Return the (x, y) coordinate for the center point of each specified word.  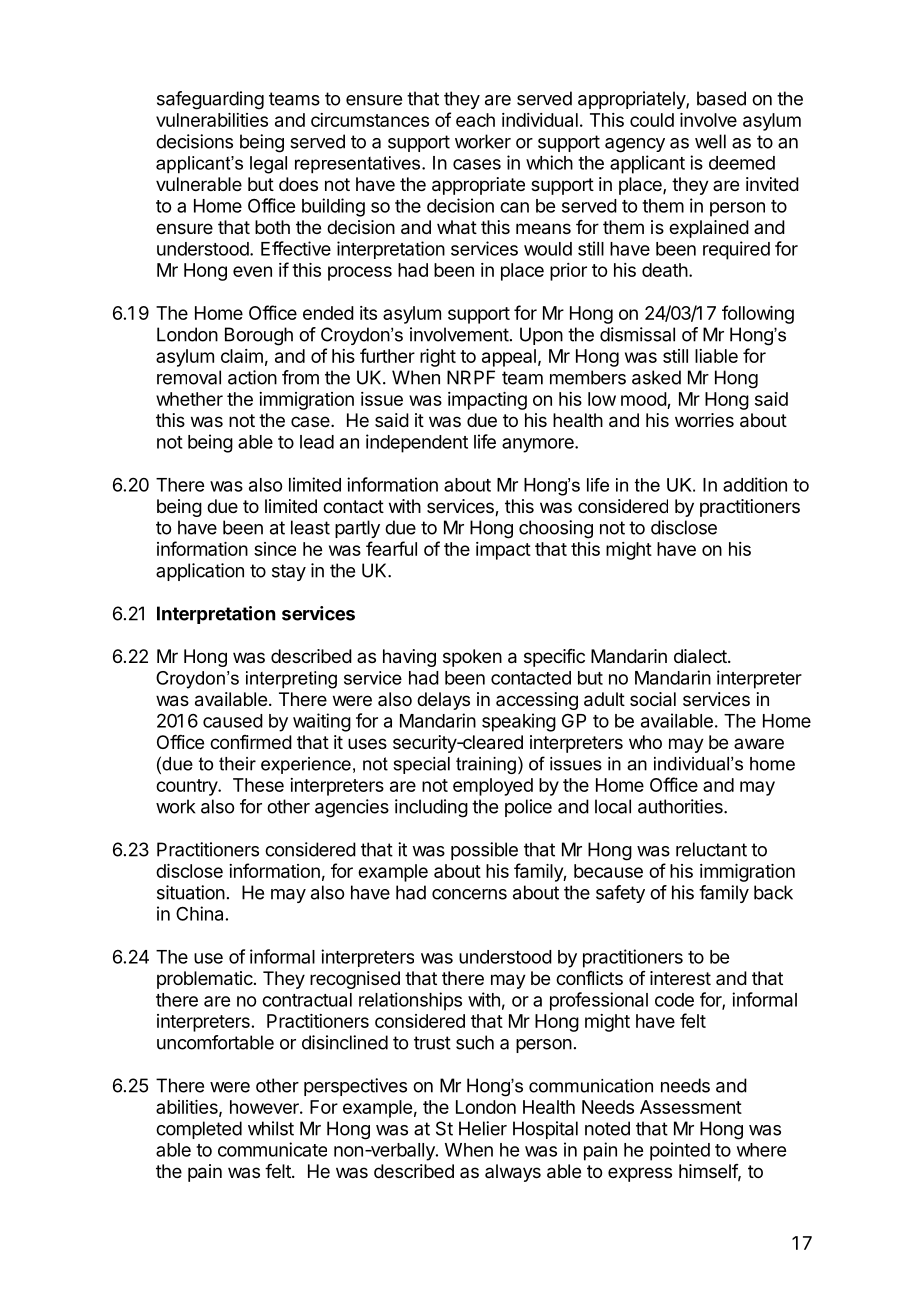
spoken (472, 658)
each (475, 120)
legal (268, 165)
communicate (272, 1149)
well (710, 141)
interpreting (291, 680)
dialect (701, 656)
